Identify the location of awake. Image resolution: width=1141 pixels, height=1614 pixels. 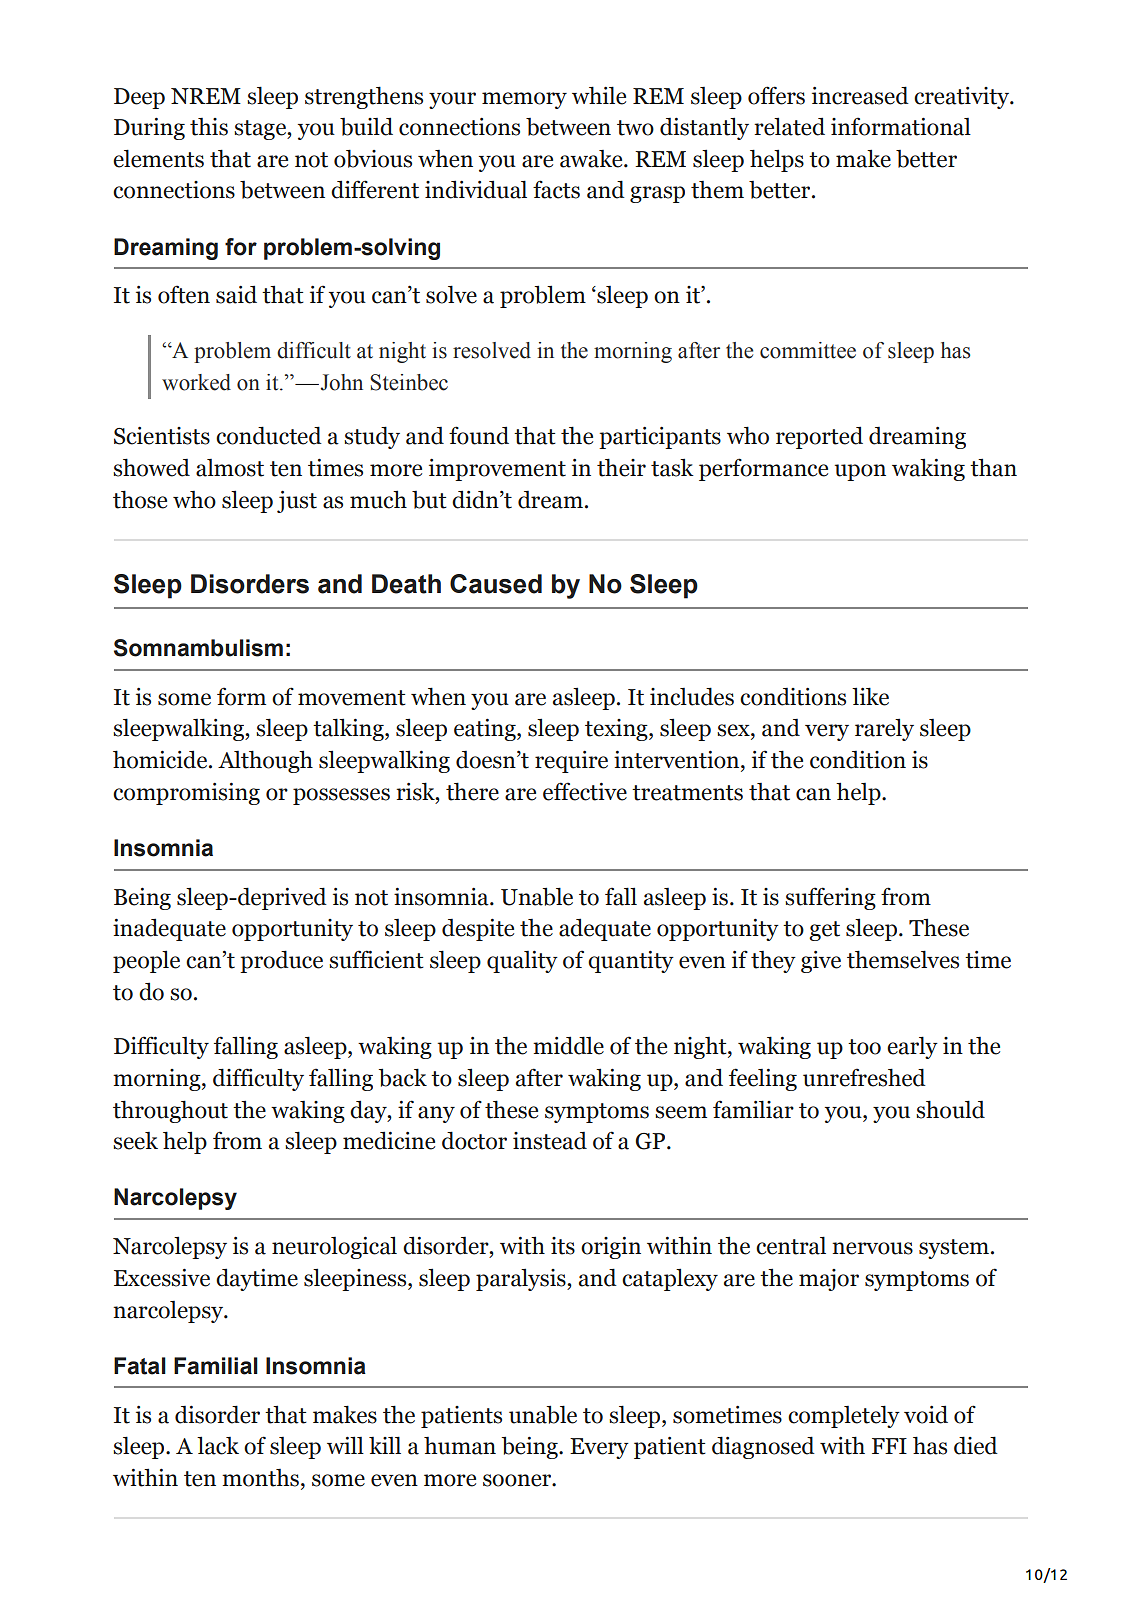
(592, 159).
